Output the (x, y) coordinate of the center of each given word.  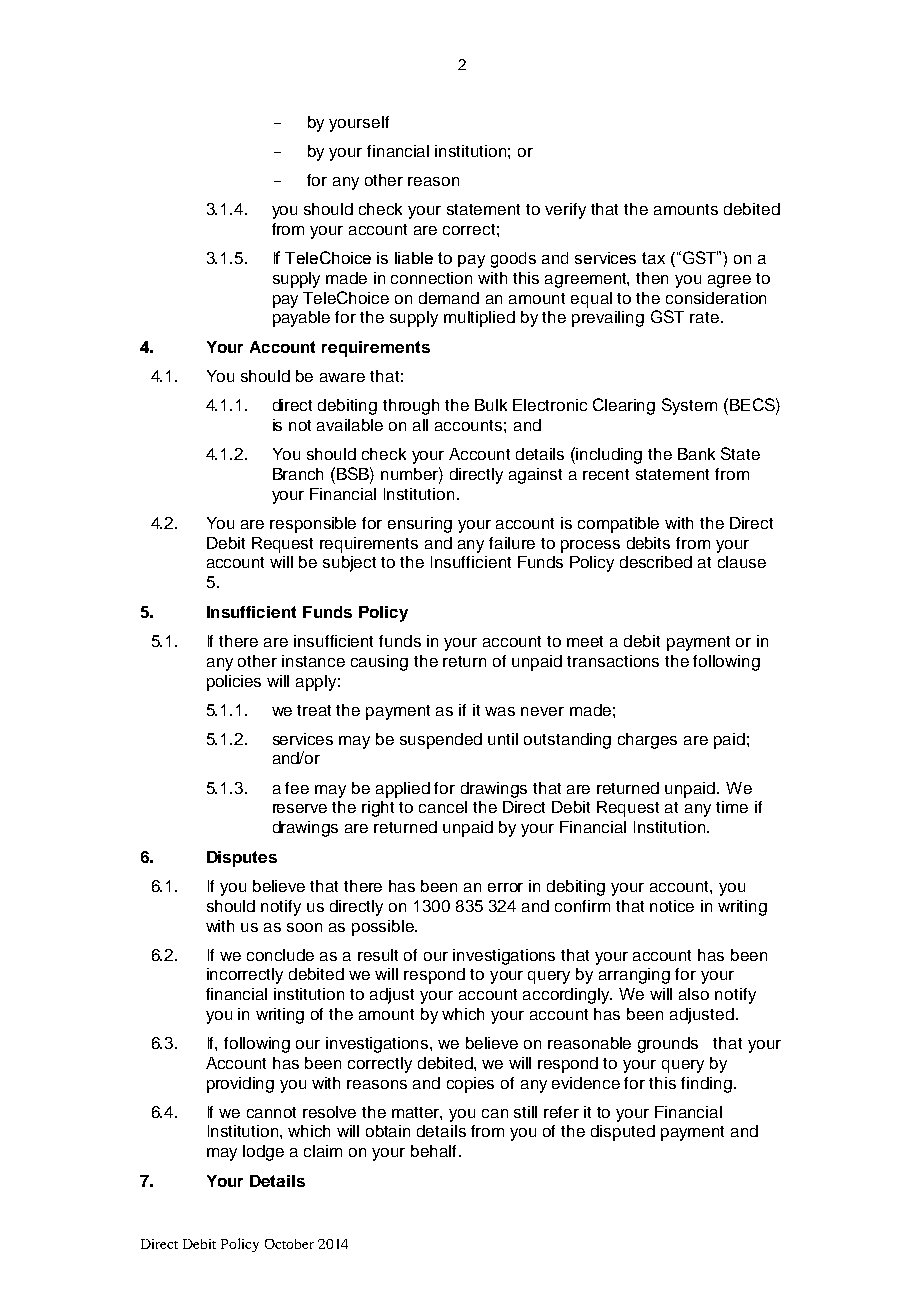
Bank (696, 454)
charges (647, 741)
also (694, 994)
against (535, 476)
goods (513, 260)
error (505, 887)
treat (314, 710)
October (289, 1244)
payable (301, 319)
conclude (280, 955)
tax (653, 258)
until (503, 739)
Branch (298, 474)
